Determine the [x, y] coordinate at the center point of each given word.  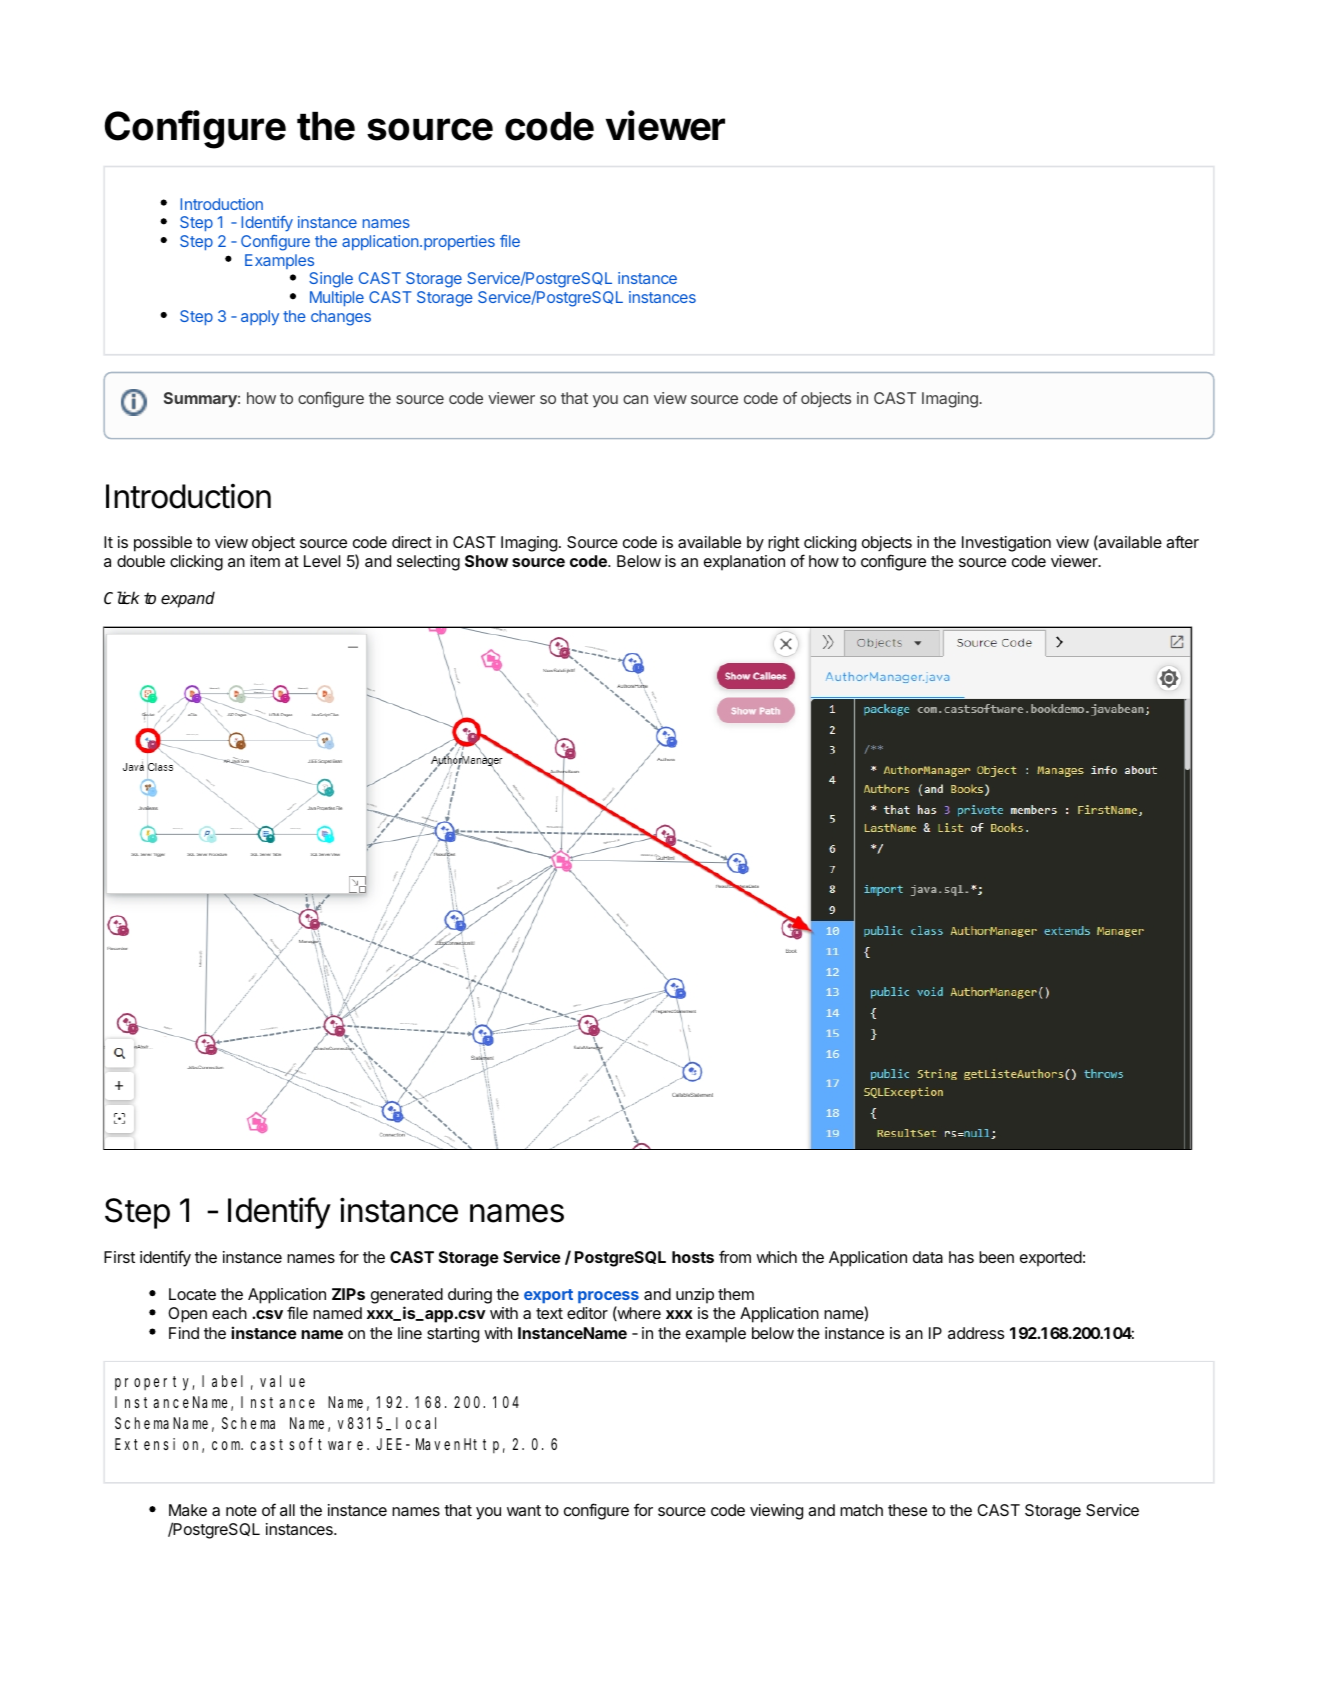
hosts [693, 1257]
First [119, 1257]
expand [188, 599]
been [996, 1257]
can [635, 399]
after [1182, 541]
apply [260, 318]
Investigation [1006, 544]
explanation [744, 563]
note [241, 1510]
